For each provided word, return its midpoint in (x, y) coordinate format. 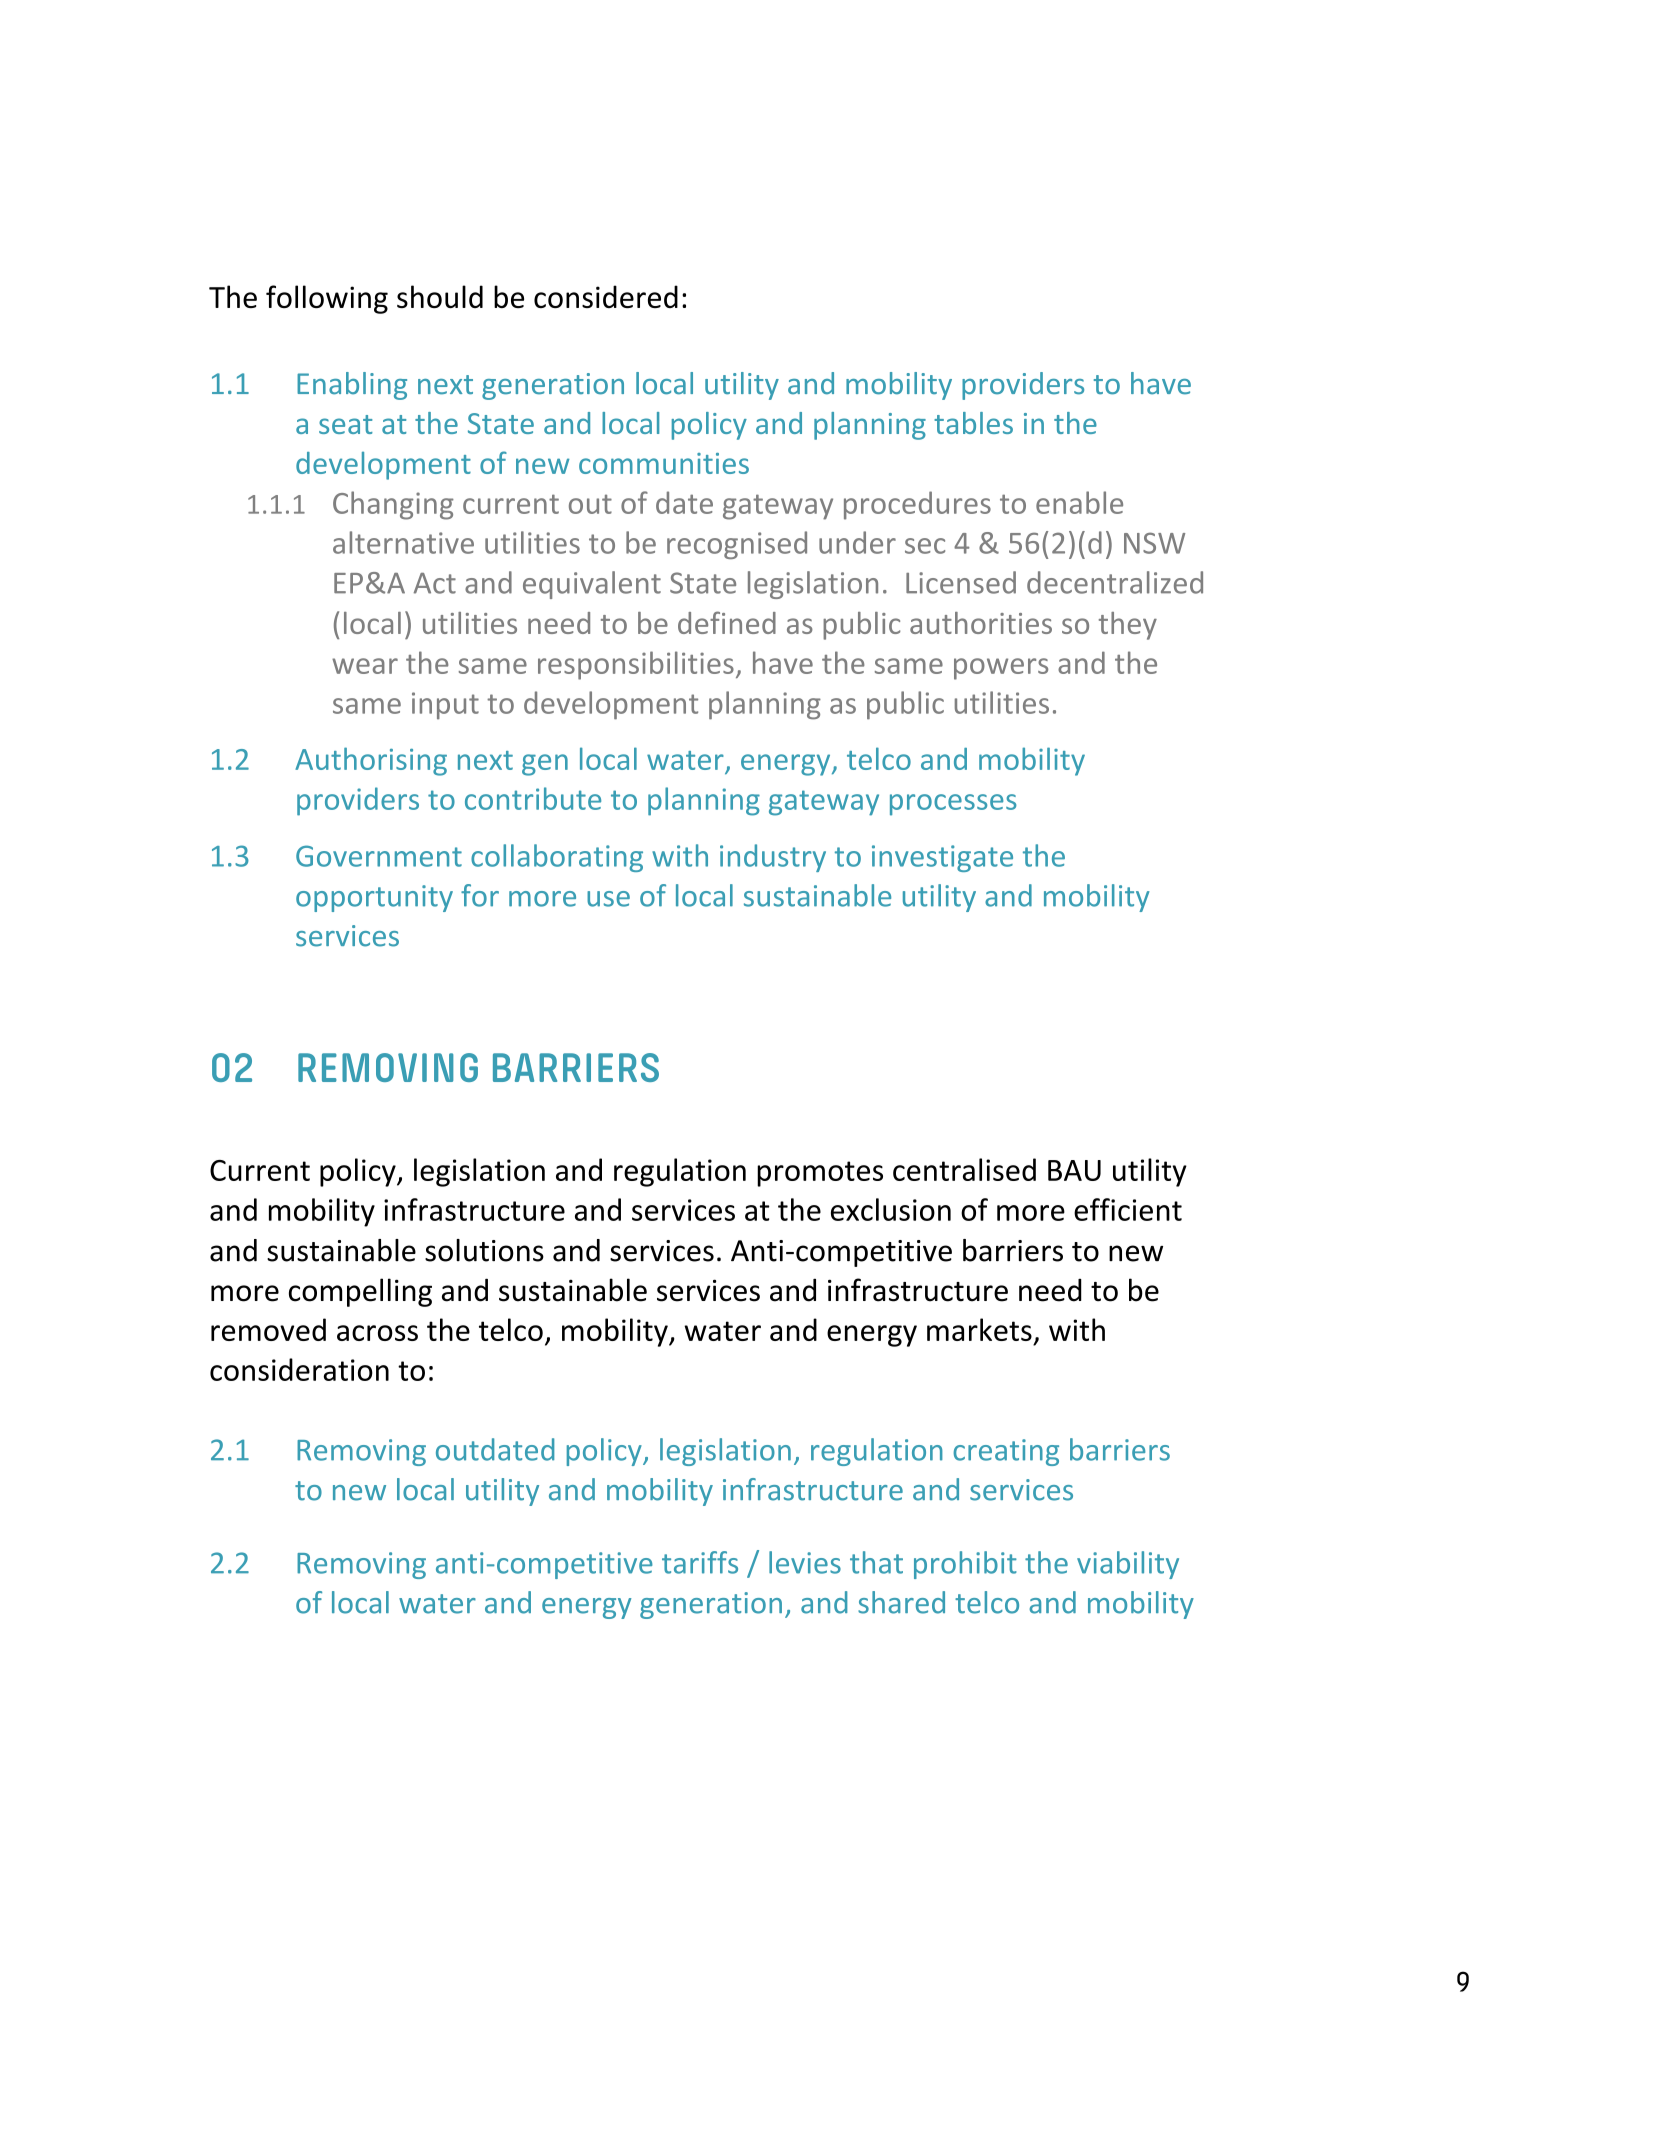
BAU (1074, 1170)
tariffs (700, 1562)
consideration (299, 1369)
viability (1128, 1565)
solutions (484, 1250)
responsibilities (636, 665)
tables (973, 423)
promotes (820, 1174)
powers (1001, 669)
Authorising (371, 761)
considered (606, 296)
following (327, 299)
